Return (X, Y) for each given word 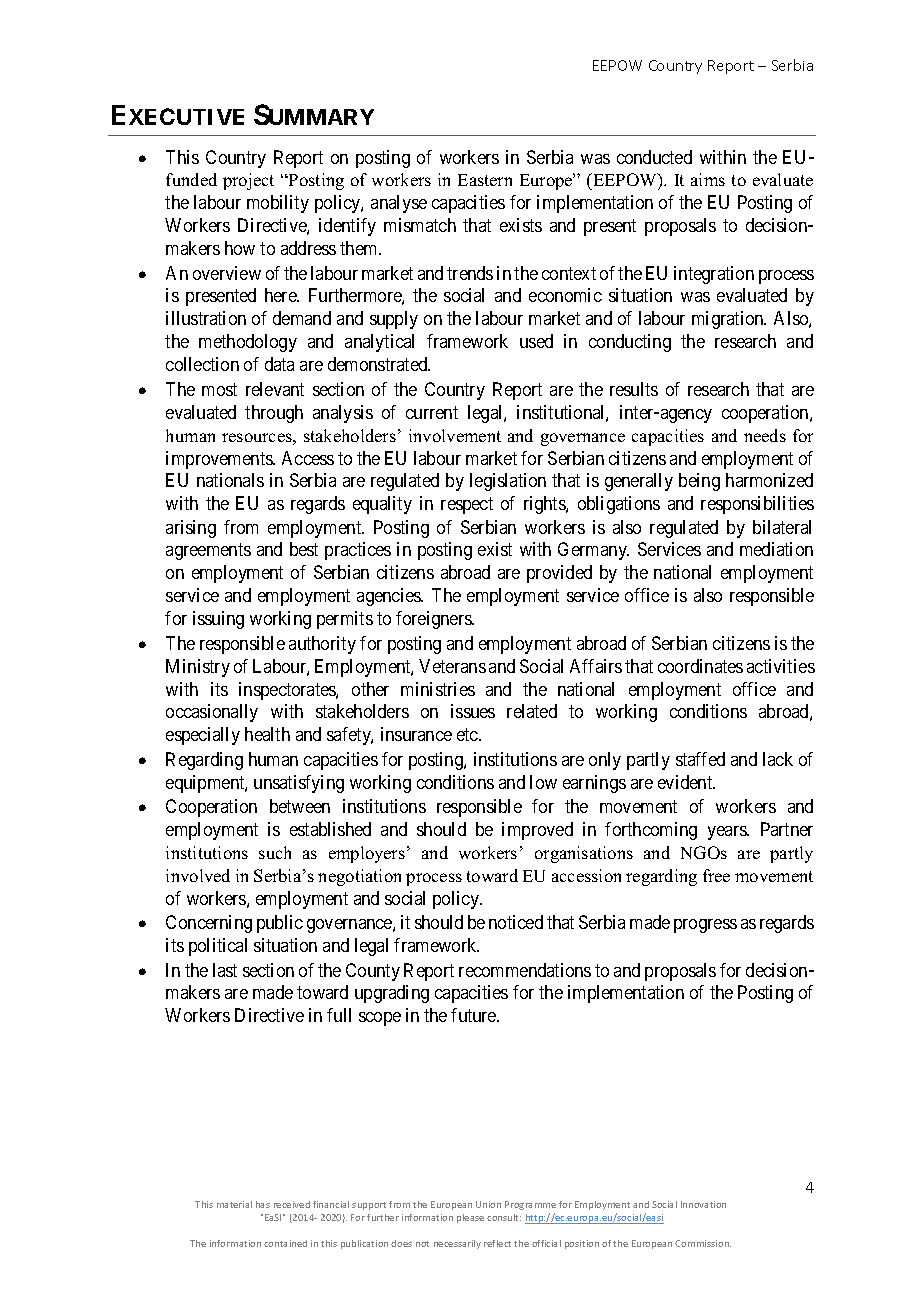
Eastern (485, 180)
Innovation (703, 1204)
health (267, 734)
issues (473, 711)
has (263, 1204)
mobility (278, 204)
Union (488, 1204)
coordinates (700, 666)
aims (708, 179)
